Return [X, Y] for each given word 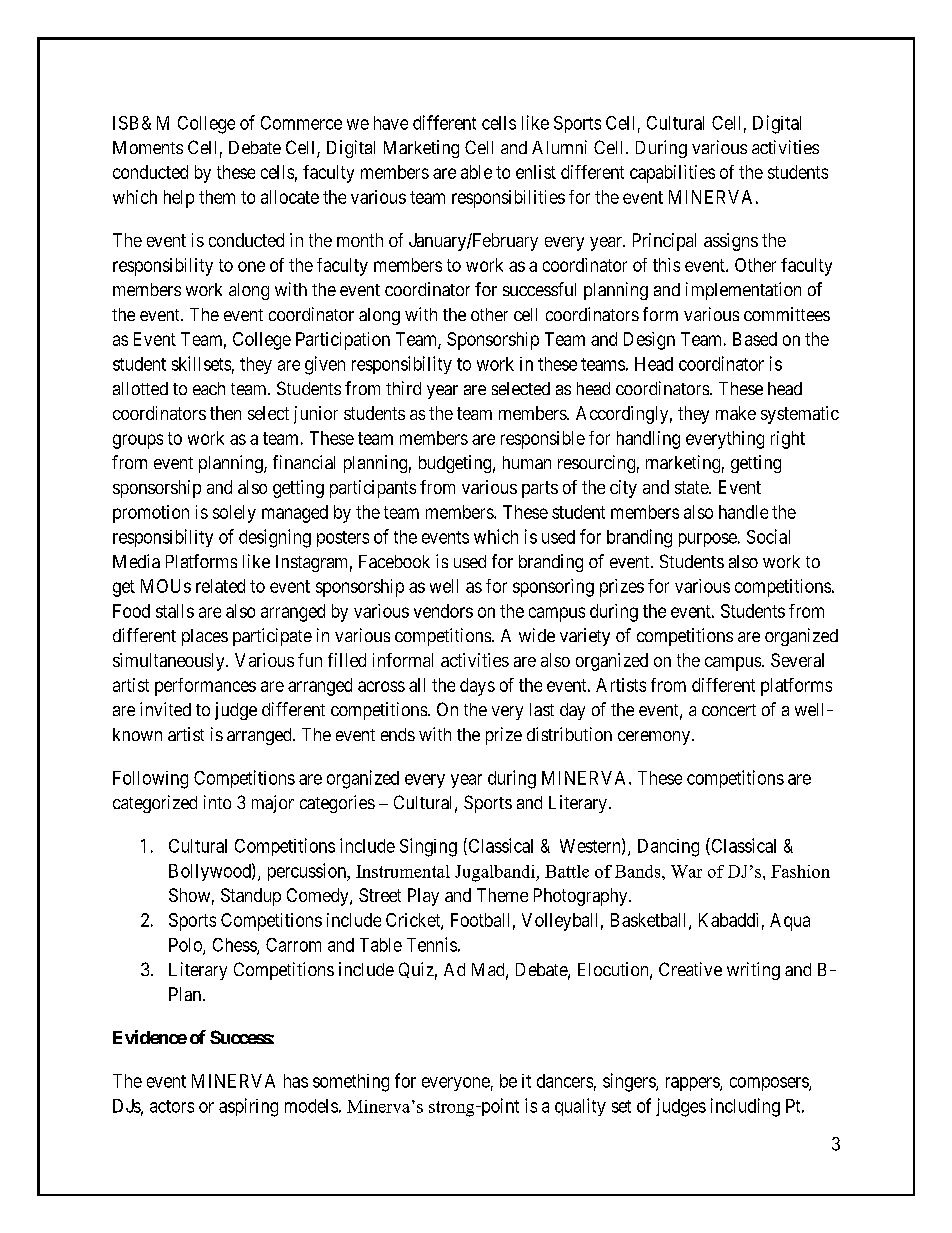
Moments [148, 147]
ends [398, 734]
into [217, 802]
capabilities [672, 174]
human [527, 462]
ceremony [655, 738]
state [692, 487]
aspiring [248, 1107]
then [225, 413]
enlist [536, 172]
